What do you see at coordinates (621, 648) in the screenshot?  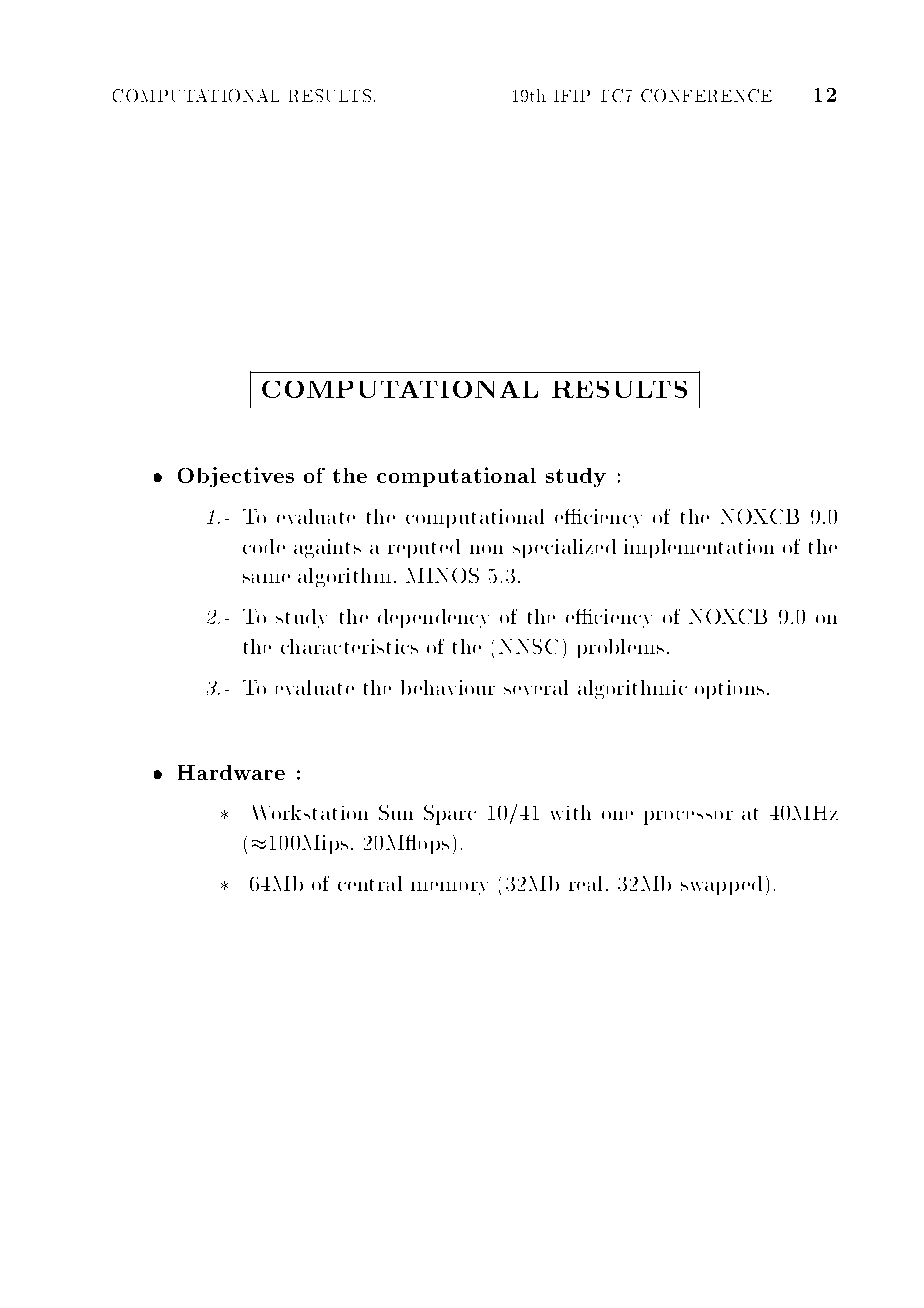 I see `problems` at bounding box center [621, 648].
